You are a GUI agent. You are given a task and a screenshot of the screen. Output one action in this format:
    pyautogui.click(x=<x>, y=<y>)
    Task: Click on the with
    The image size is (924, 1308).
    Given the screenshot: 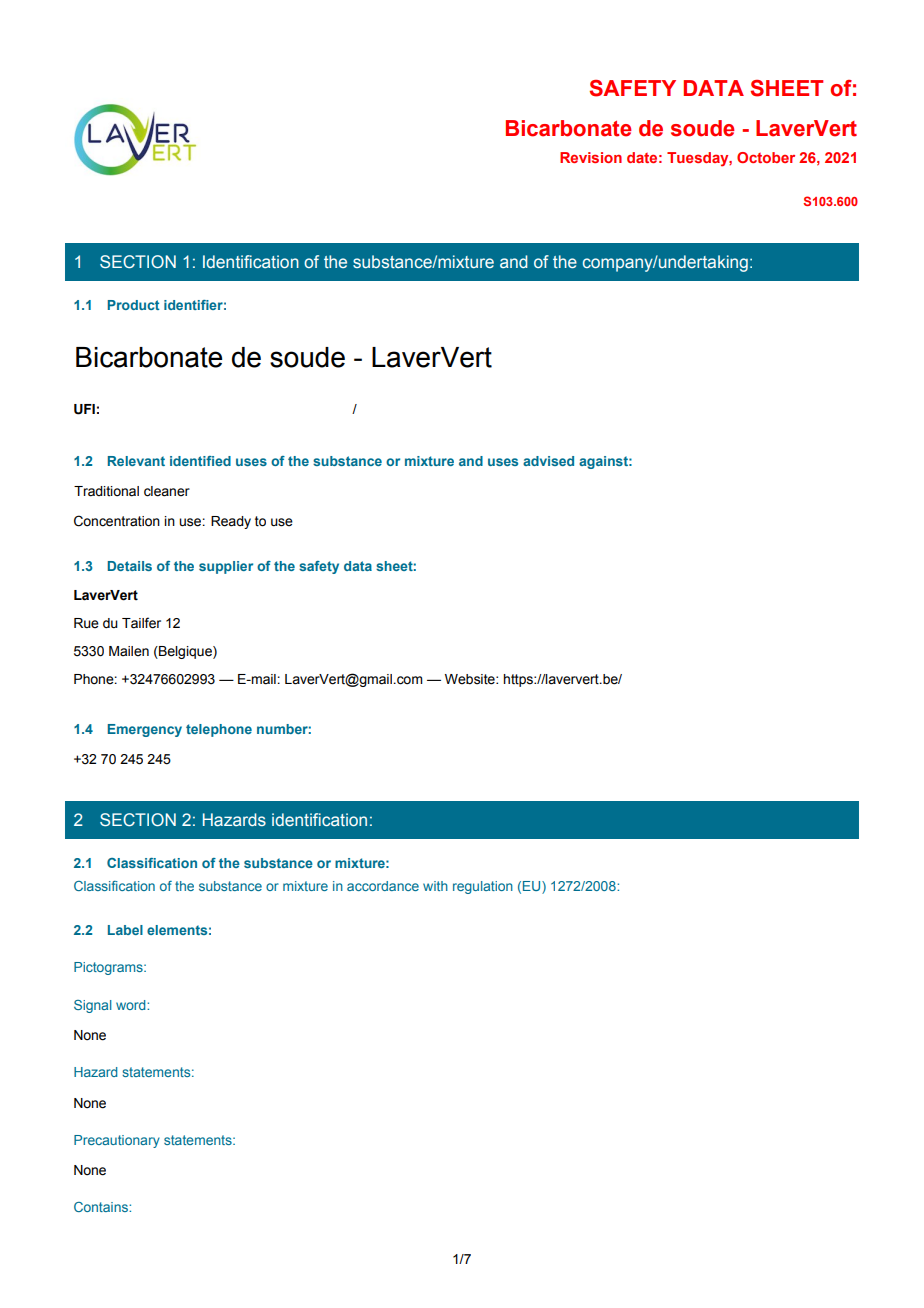 What is the action you would take?
    pyautogui.click(x=435, y=886)
